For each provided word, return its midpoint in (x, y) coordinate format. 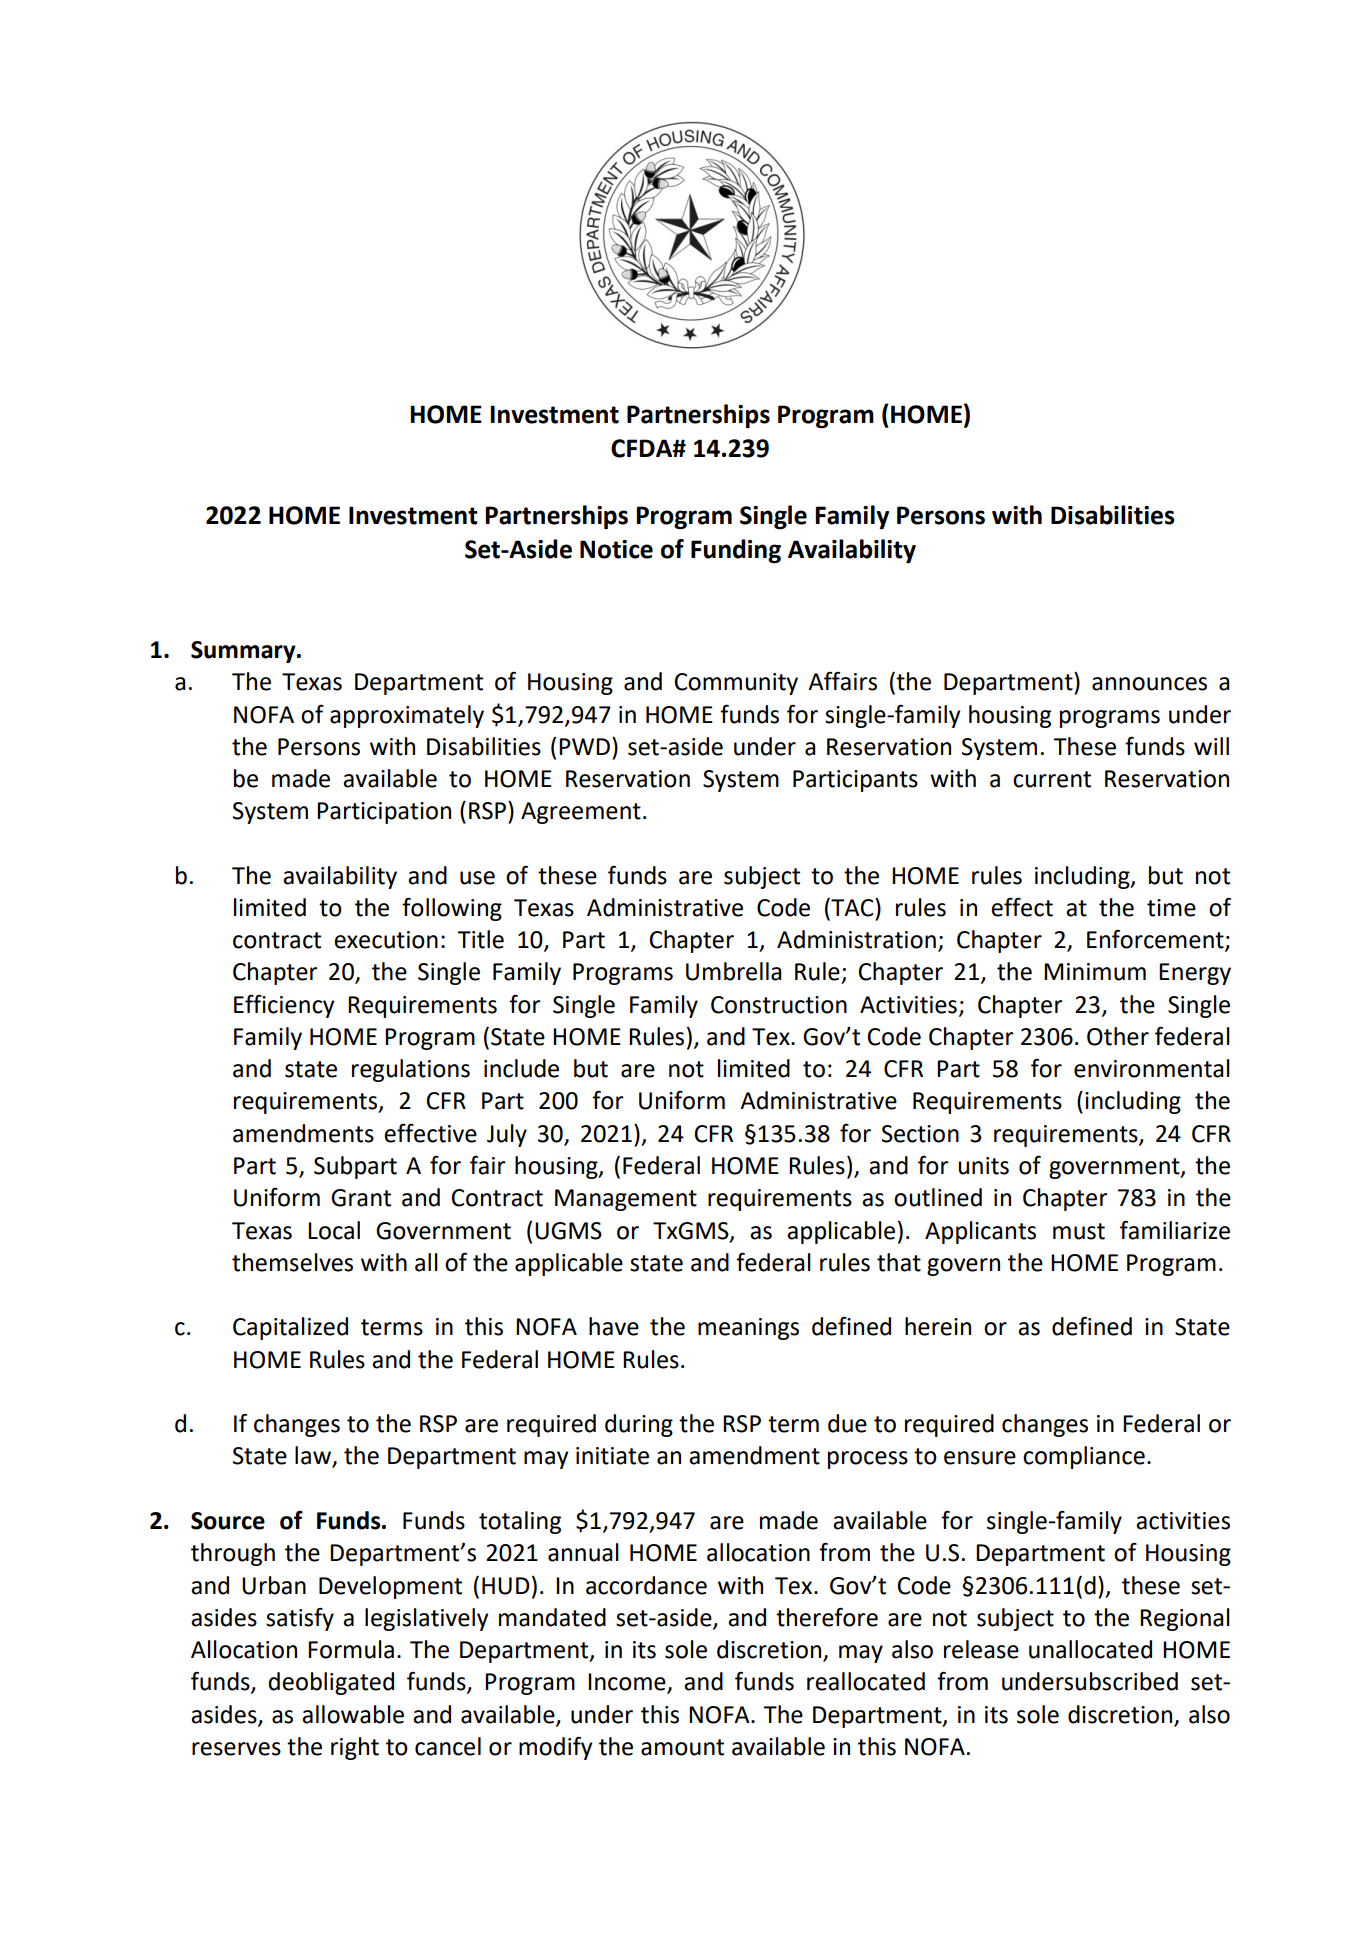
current (1052, 779)
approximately (407, 716)
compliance (1084, 1457)
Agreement (581, 813)
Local (334, 1230)
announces (1149, 684)
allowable (353, 1714)
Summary (244, 652)
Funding (736, 551)
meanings (748, 1329)
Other (1118, 1036)
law (314, 1456)
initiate (612, 1456)
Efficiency (284, 1006)
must (1079, 1231)
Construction (779, 1005)
